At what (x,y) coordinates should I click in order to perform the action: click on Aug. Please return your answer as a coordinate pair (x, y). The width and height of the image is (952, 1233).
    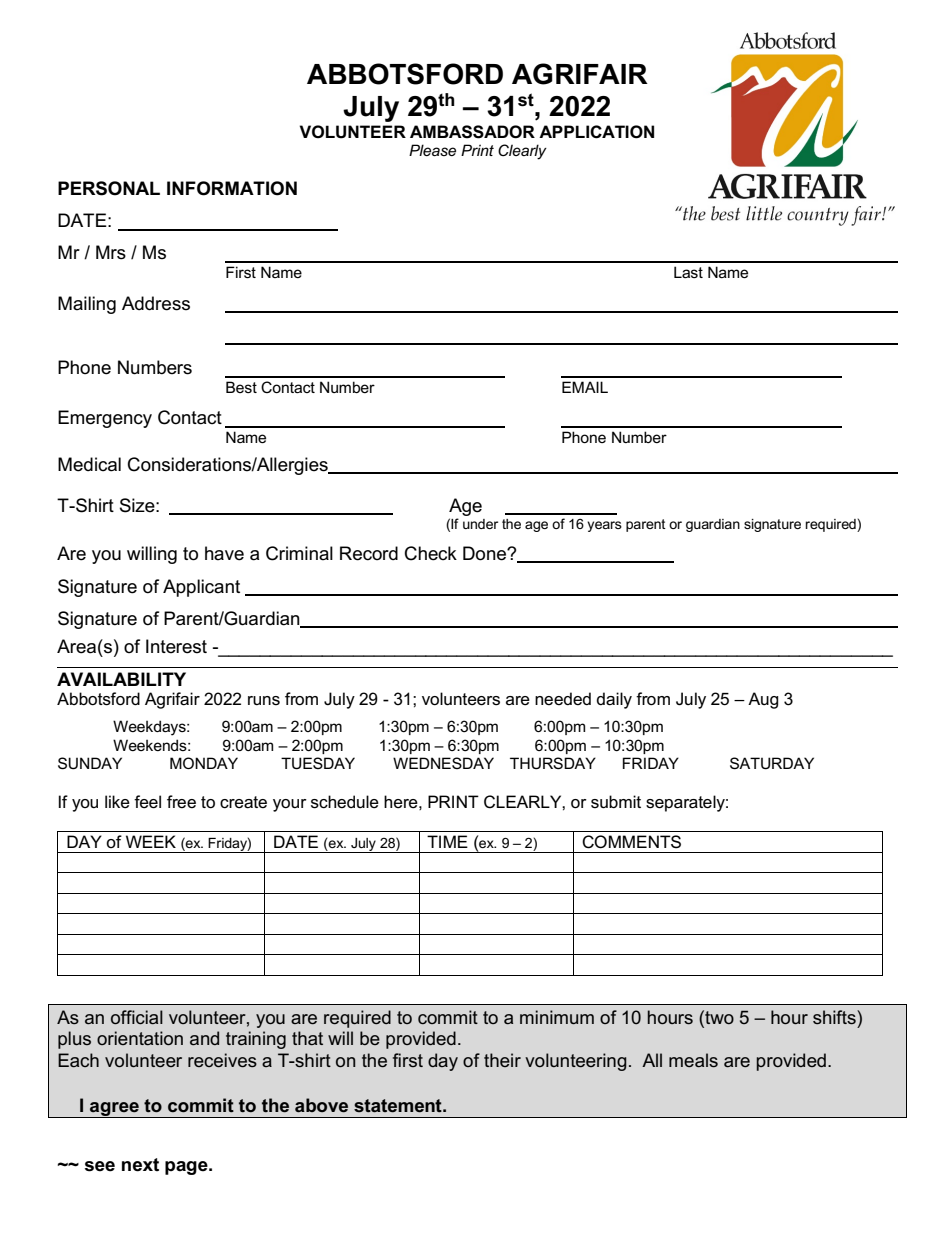
    Looking at the image, I should click on (763, 700).
